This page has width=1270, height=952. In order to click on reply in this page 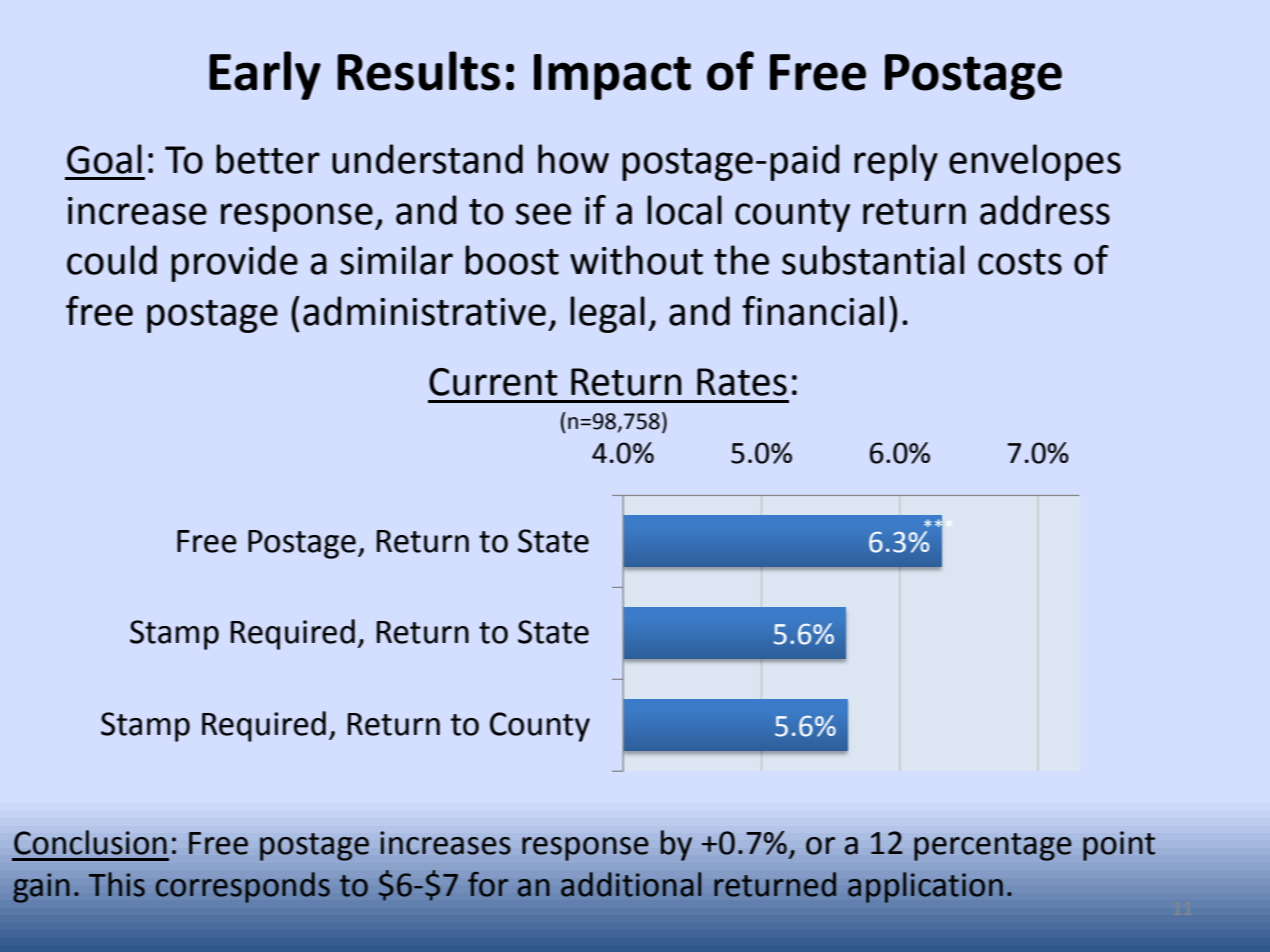, I will do `click(896, 162)`.
